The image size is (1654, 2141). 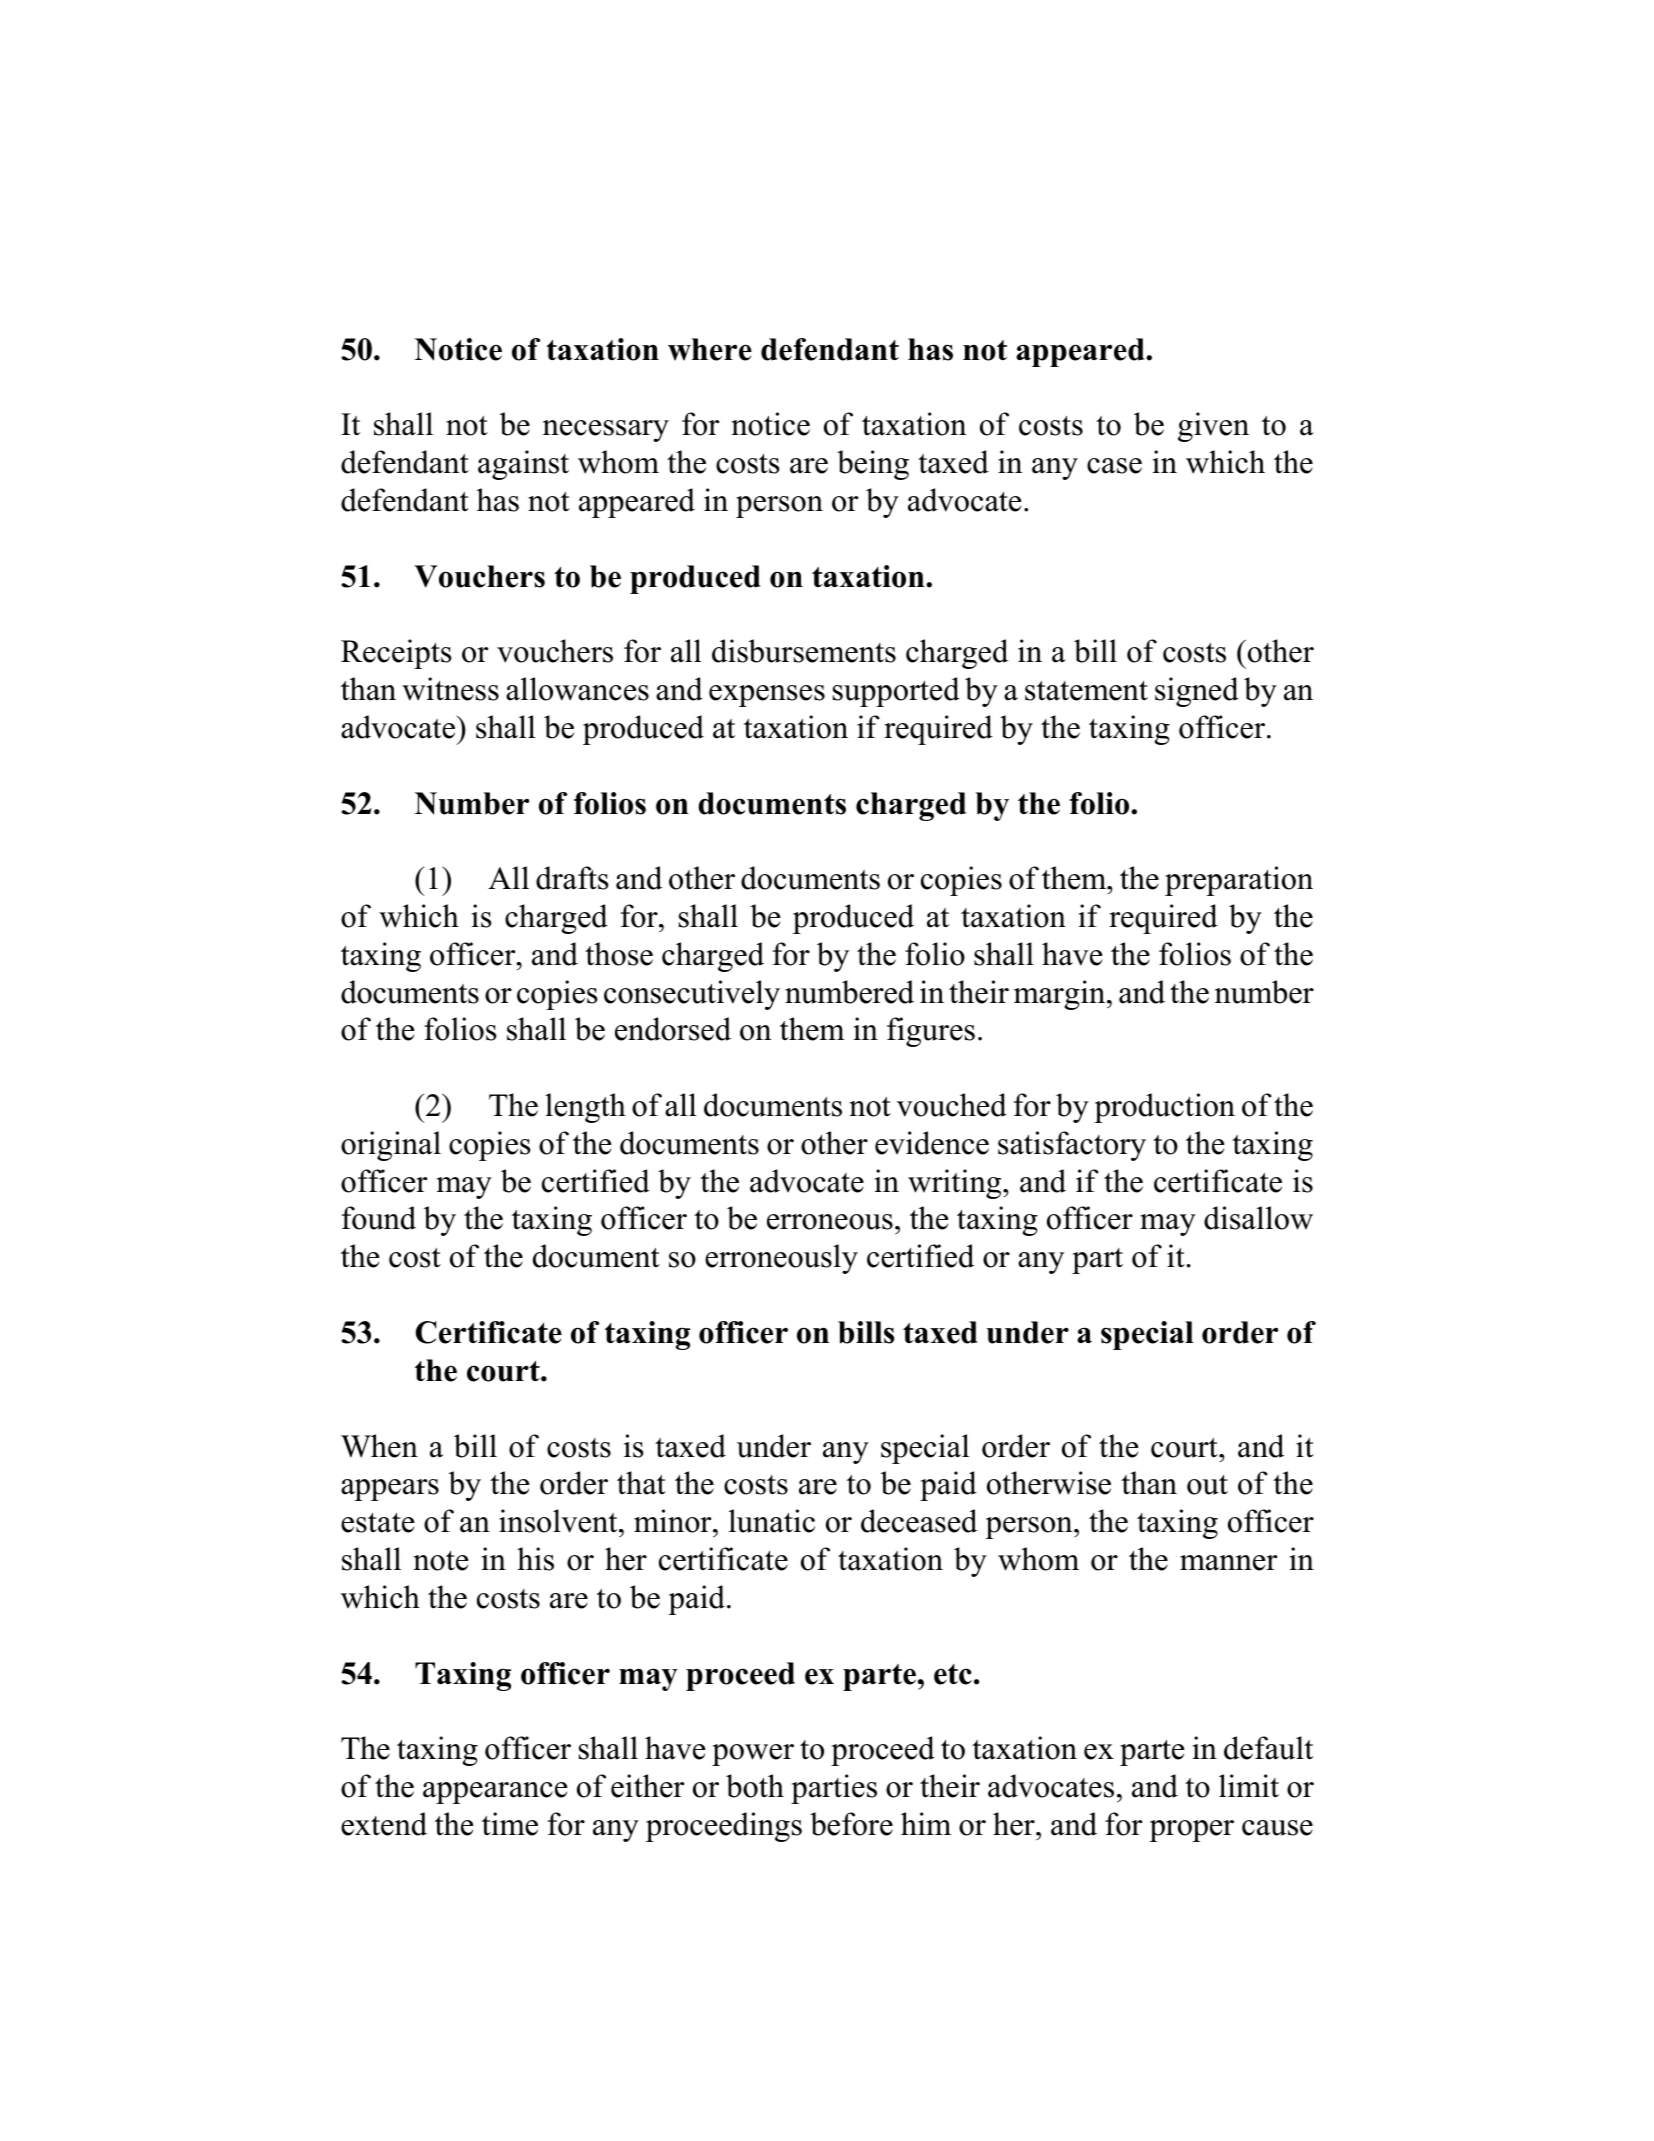 What do you see at coordinates (851, 1824) in the page?
I see `before` at bounding box center [851, 1824].
